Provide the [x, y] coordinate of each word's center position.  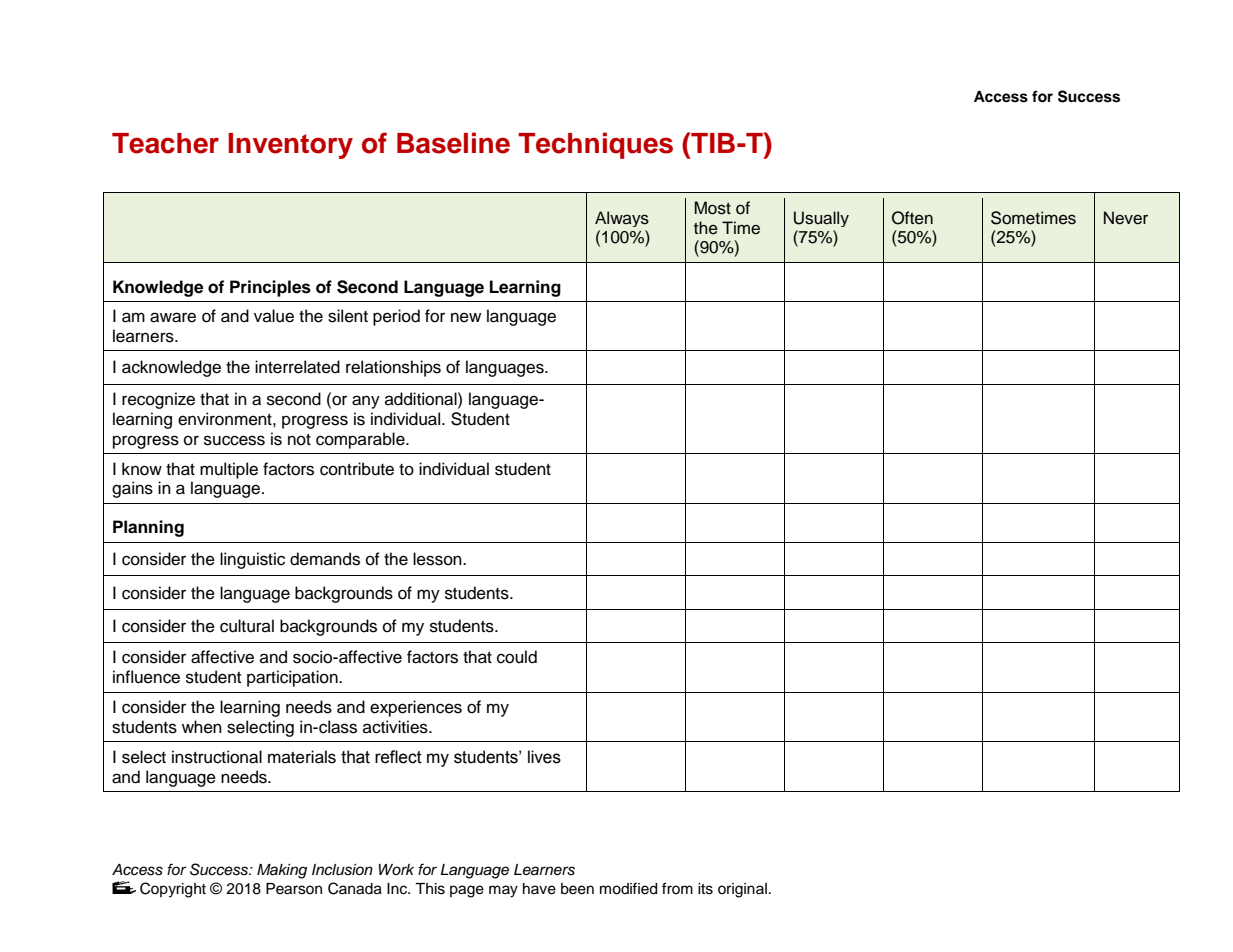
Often [912, 218]
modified [628, 888]
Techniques [595, 145]
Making [282, 871]
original [742, 890]
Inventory [290, 146]
